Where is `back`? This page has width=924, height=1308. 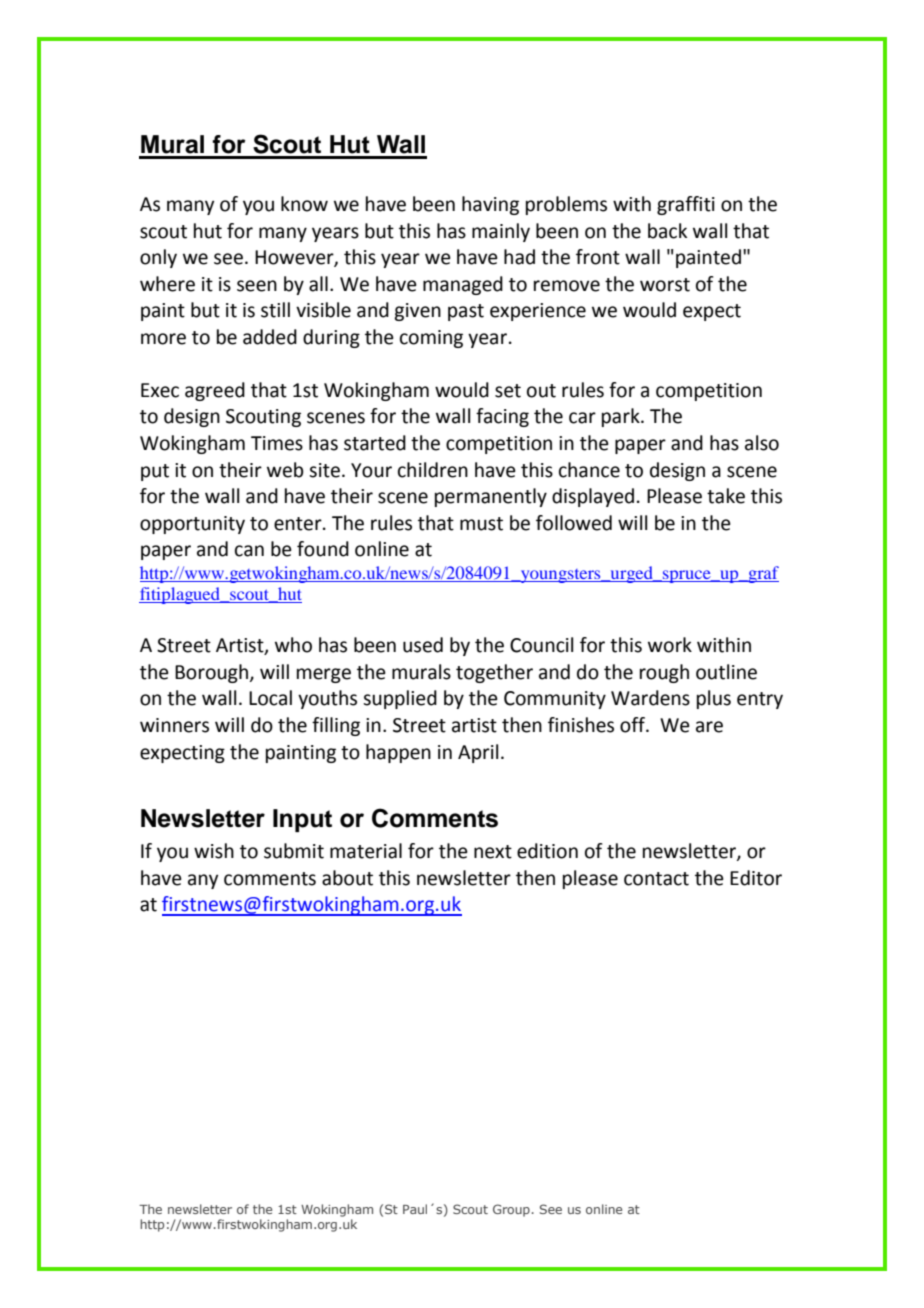 back is located at coordinates (667, 231).
